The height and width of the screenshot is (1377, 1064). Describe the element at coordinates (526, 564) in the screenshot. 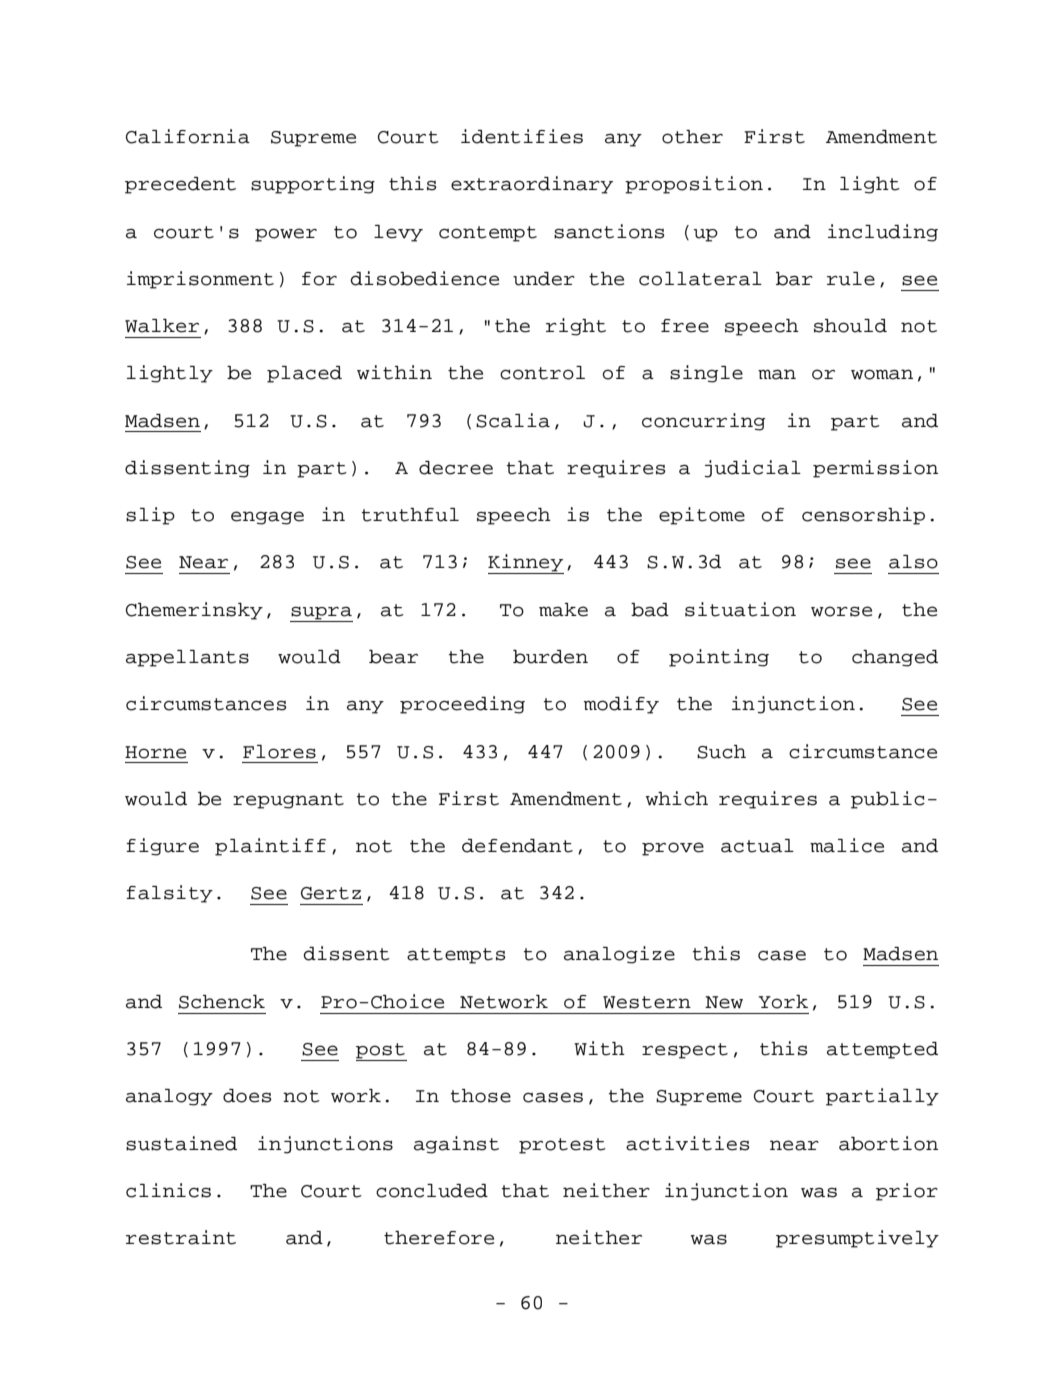

I see `Kinney` at that location.
